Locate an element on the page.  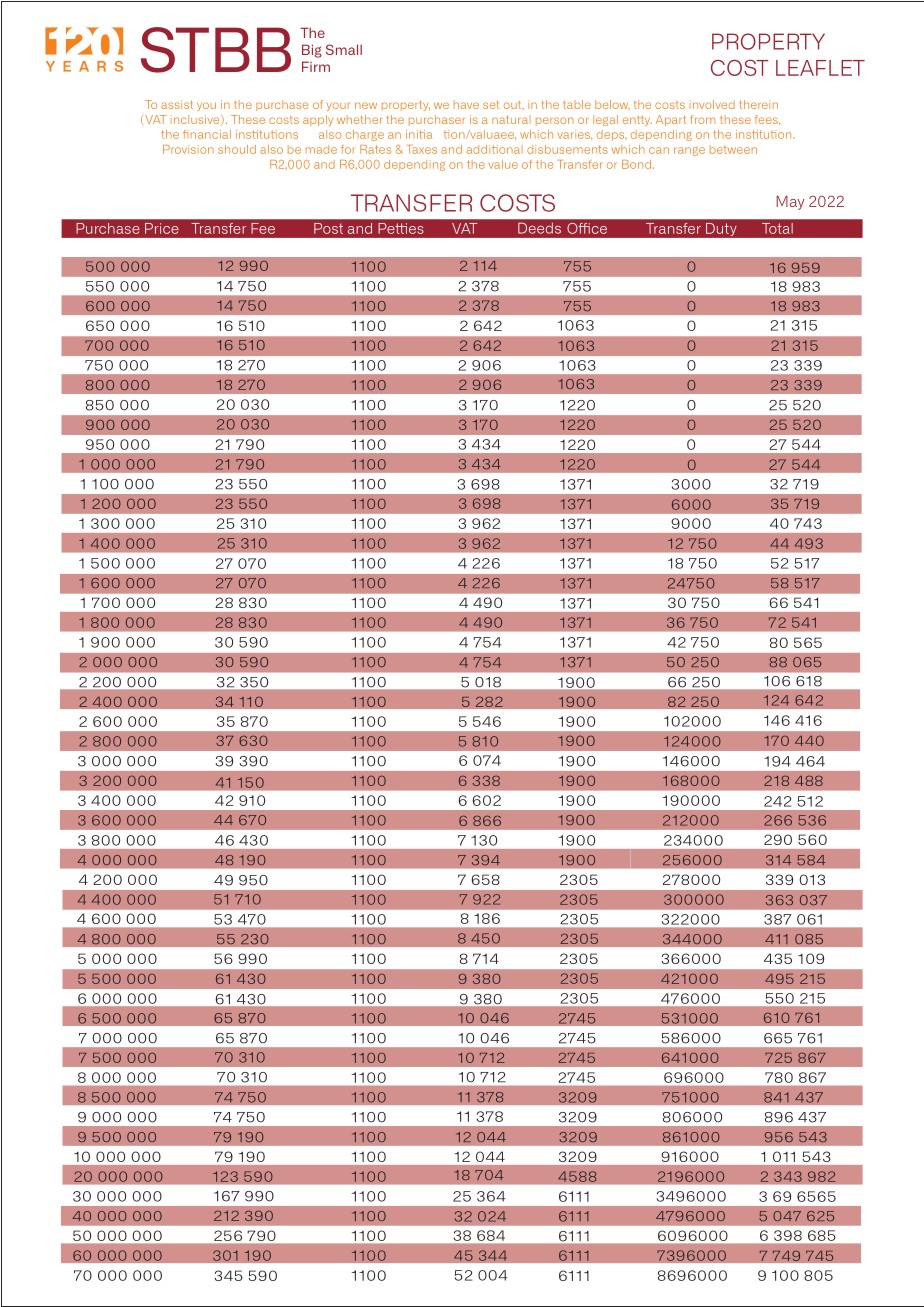
involved is located at coordinates (712, 104).
